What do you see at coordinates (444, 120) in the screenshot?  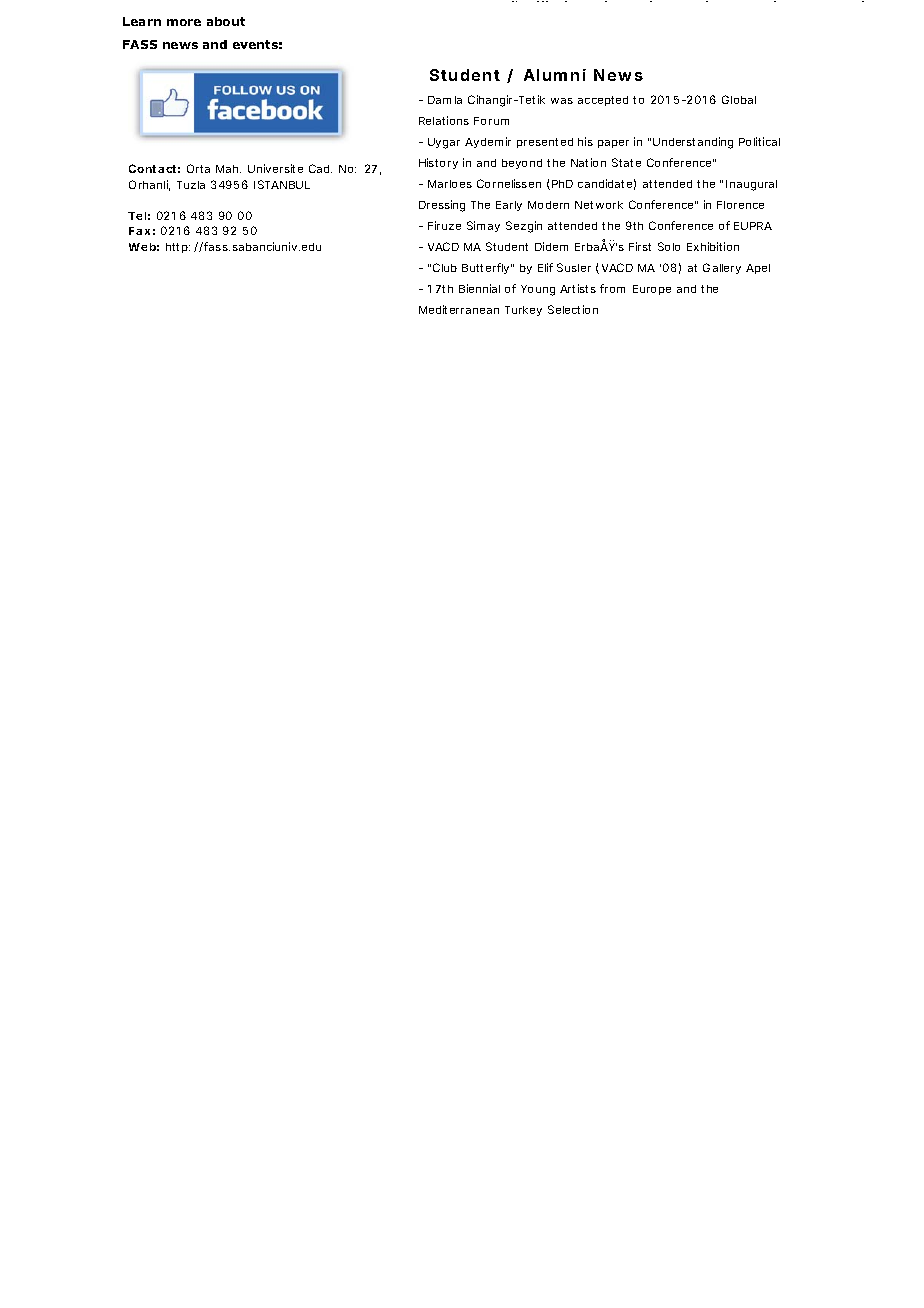 I see `Relations` at bounding box center [444, 120].
